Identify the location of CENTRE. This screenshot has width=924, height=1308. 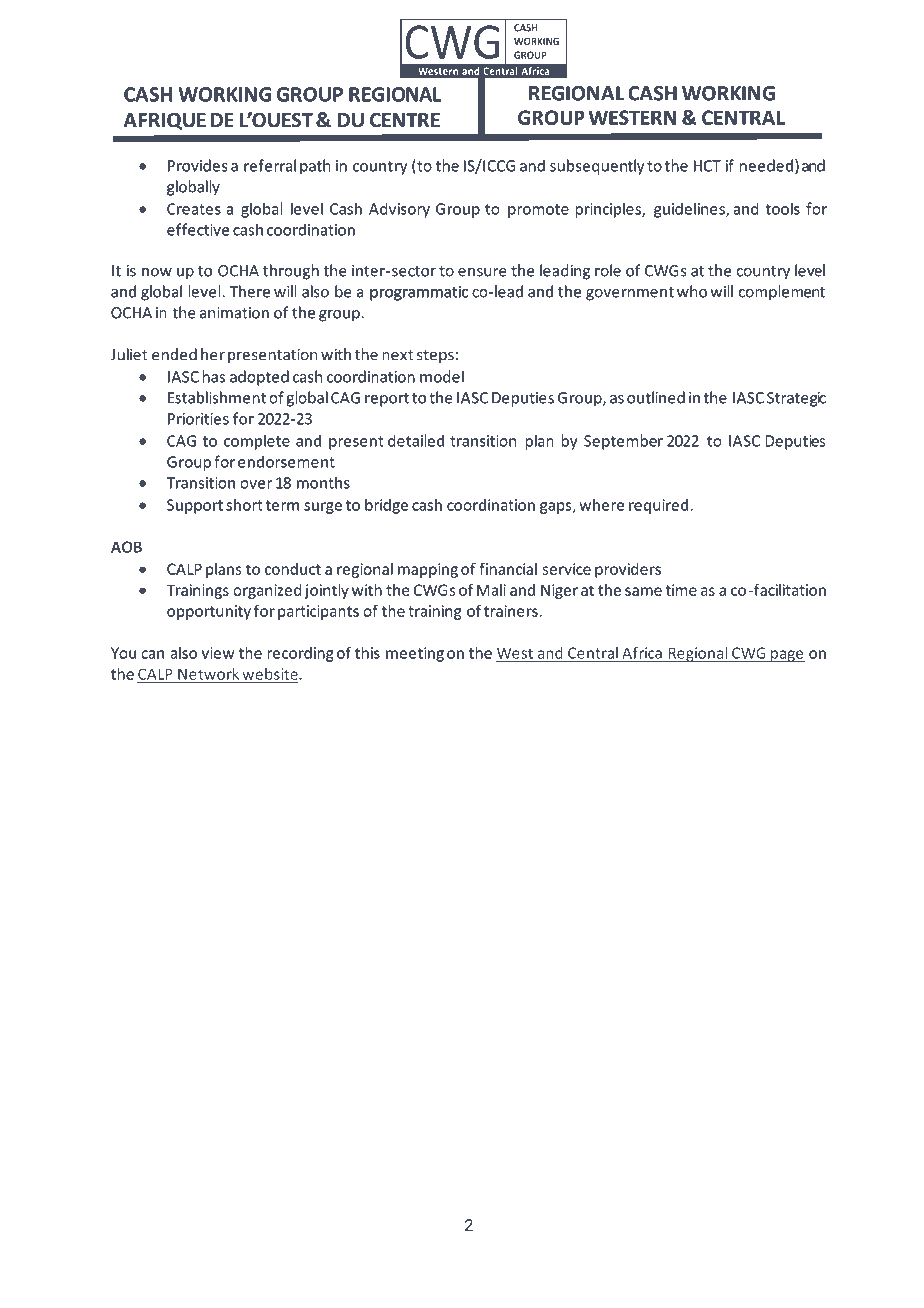
(405, 120).
